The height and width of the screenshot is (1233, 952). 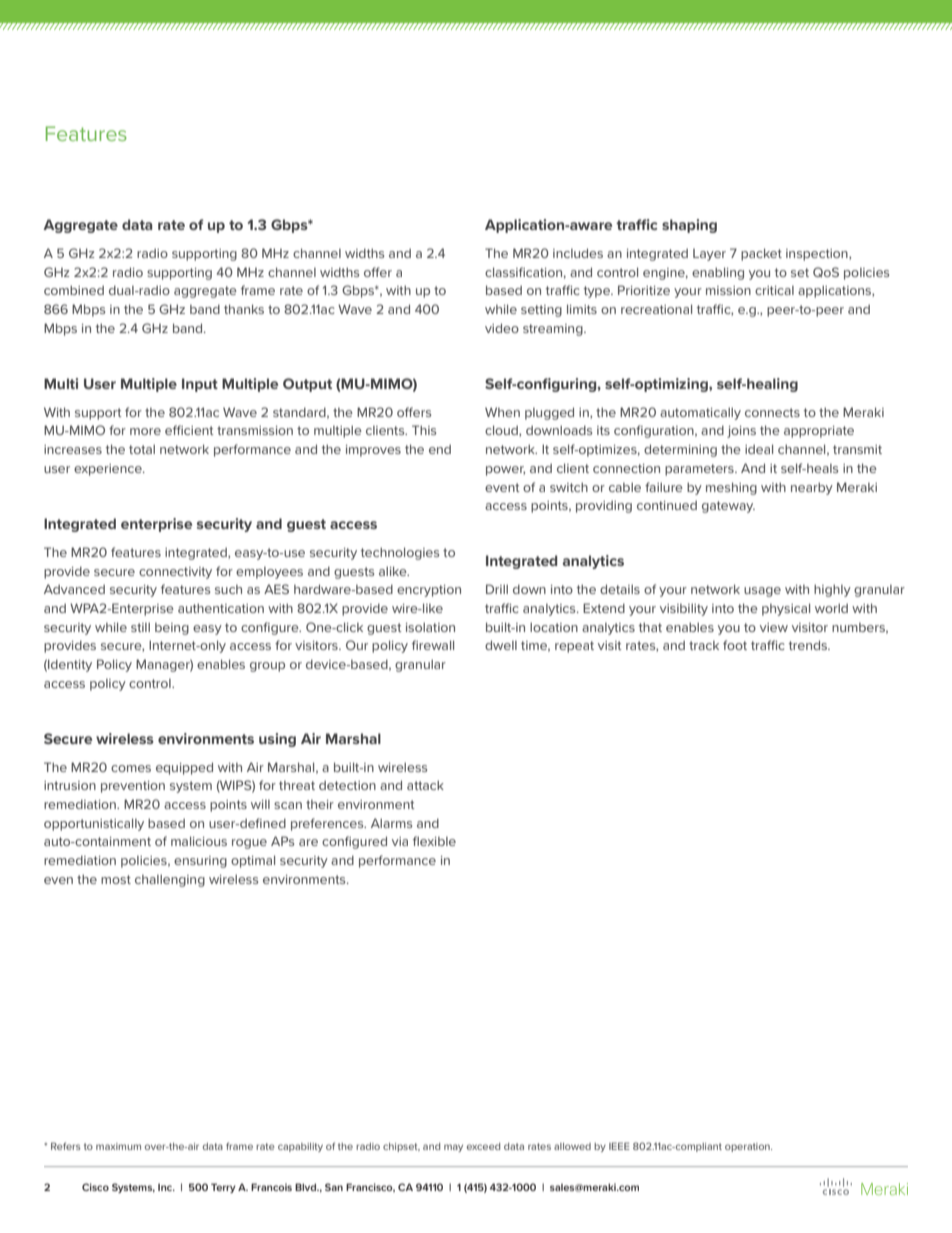 I want to click on may, so click(x=453, y=1148).
